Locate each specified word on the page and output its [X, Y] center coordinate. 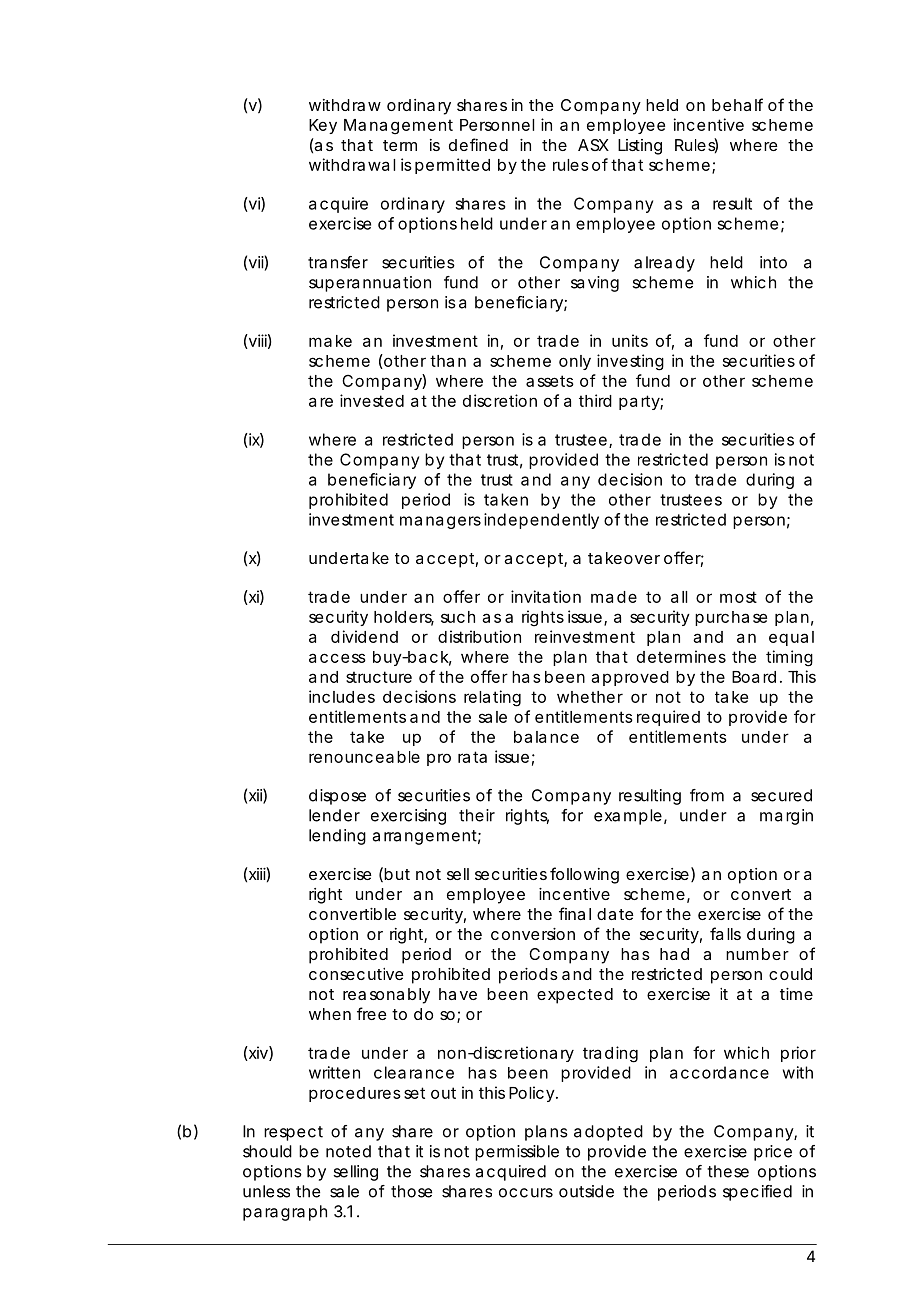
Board [754, 677]
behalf [737, 104]
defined [478, 144]
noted [348, 1151]
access [337, 658]
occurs [526, 1193]
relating [492, 698]
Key [323, 126]
